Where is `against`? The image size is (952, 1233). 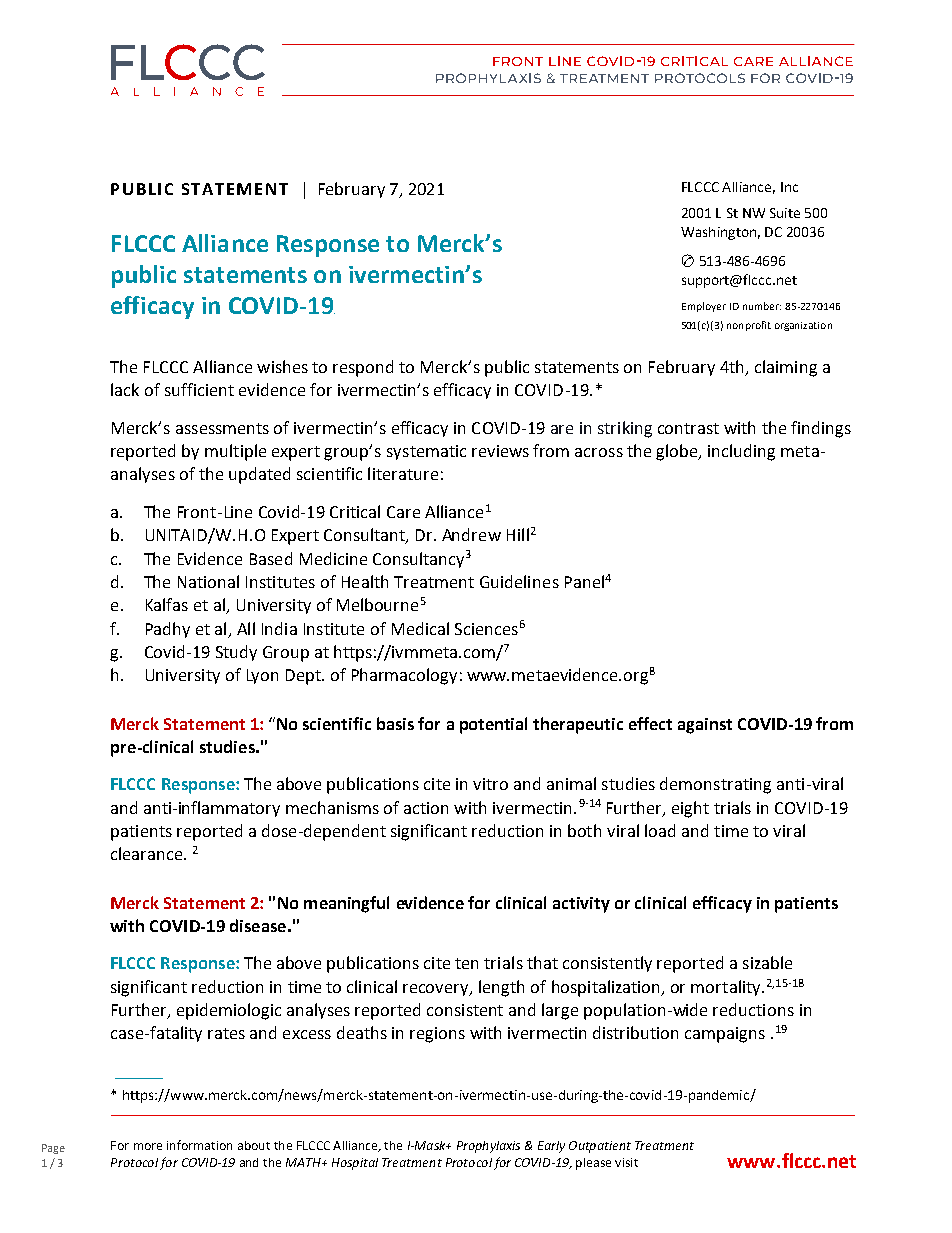
against is located at coordinates (705, 726).
